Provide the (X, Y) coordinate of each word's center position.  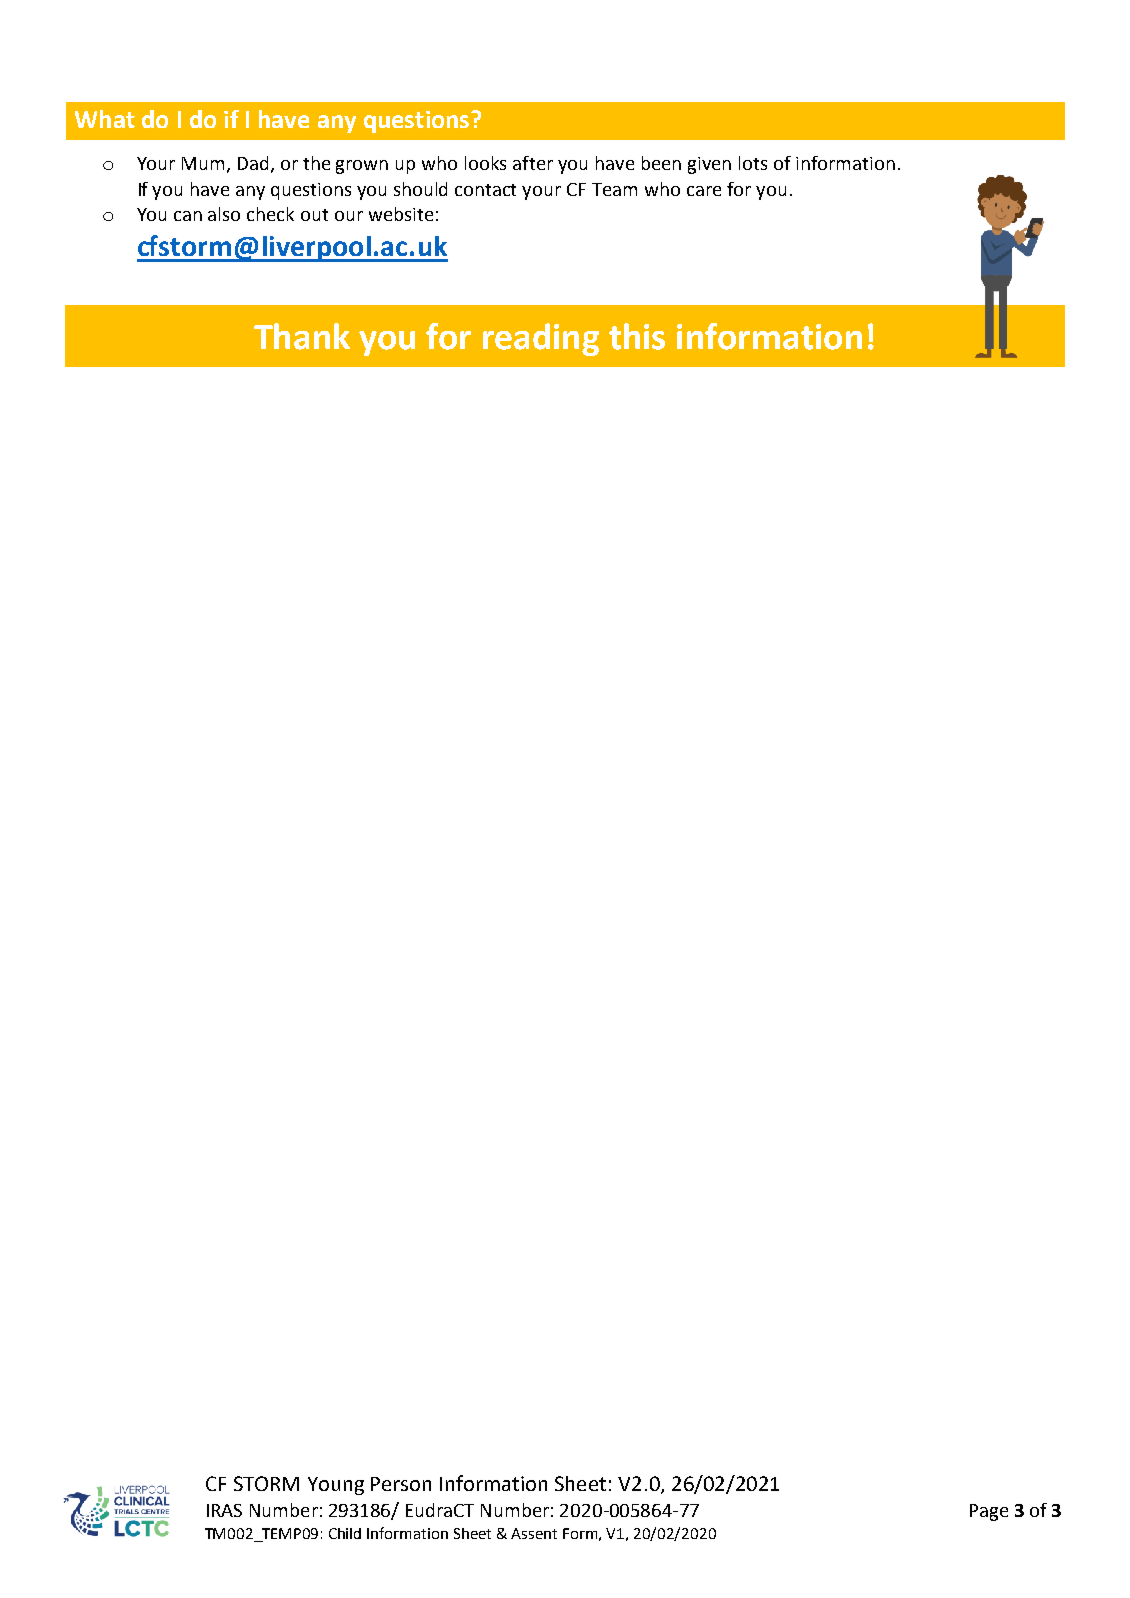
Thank (302, 336)
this (637, 336)
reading (541, 339)
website (401, 214)
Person (401, 1484)
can (188, 216)
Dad (253, 163)
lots (753, 163)
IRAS (224, 1510)
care (704, 191)
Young (336, 1486)
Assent (534, 1533)
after (533, 163)
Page (989, 1512)
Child (345, 1533)
